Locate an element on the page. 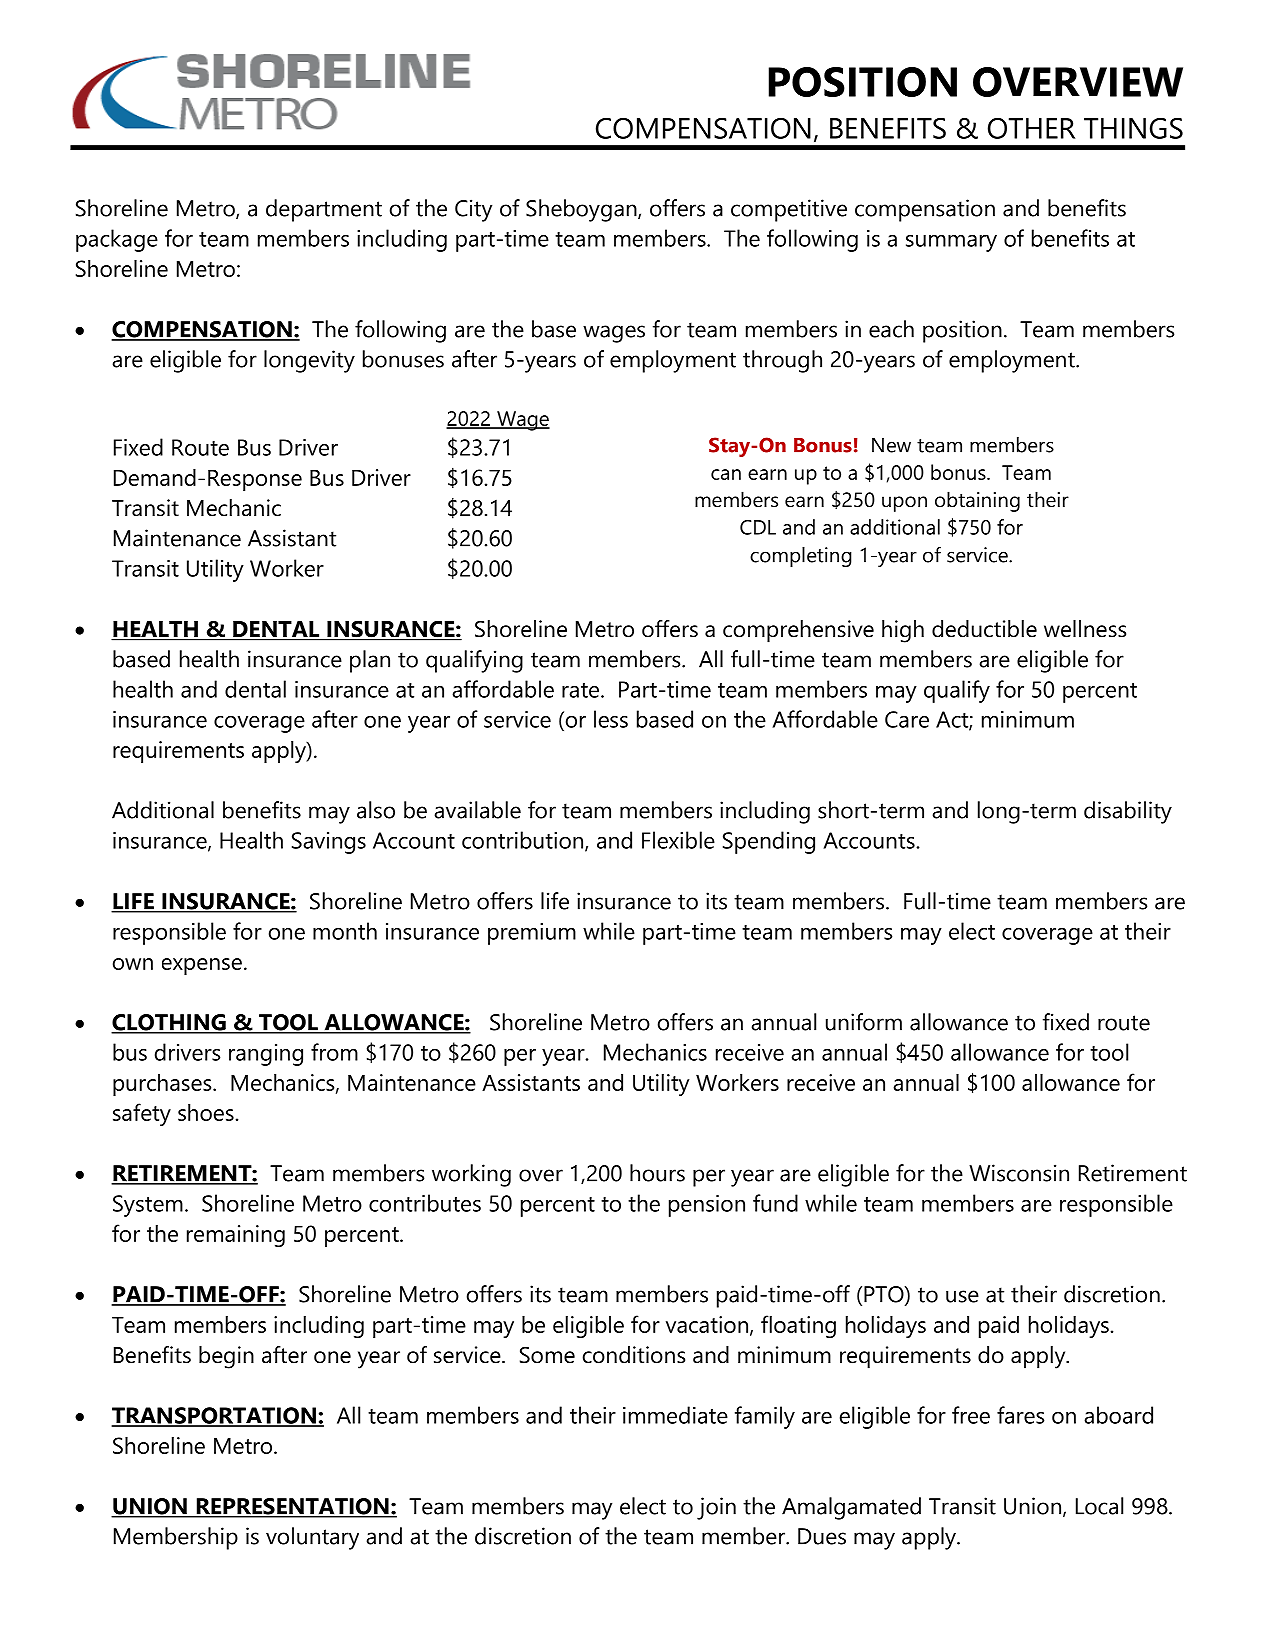 The height and width of the document is (1637, 1265). package is located at coordinates (117, 240).
